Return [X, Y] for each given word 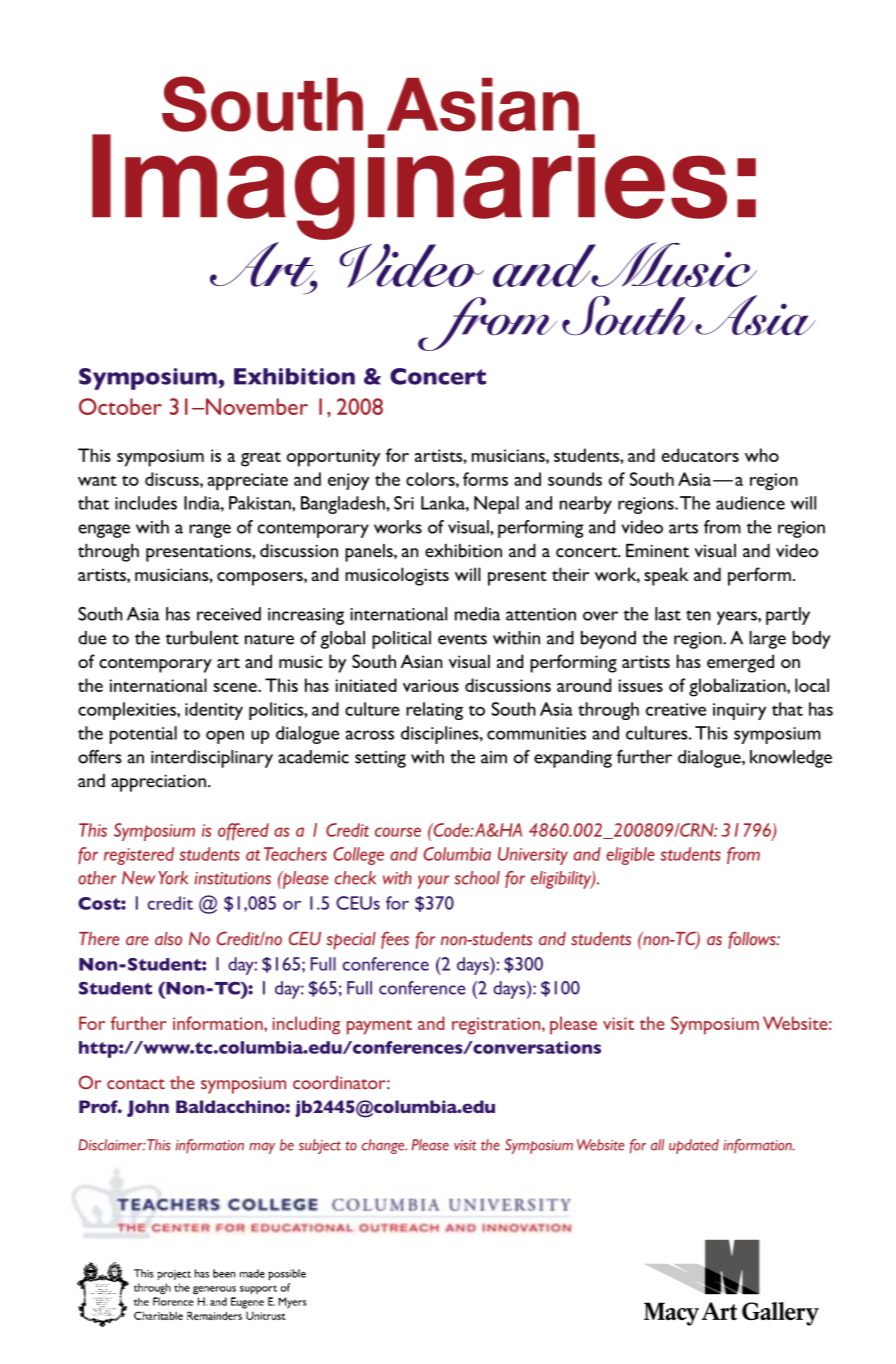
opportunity [333, 458]
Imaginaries [409, 187]
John [148, 1108]
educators [700, 455]
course [398, 832]
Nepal [496, 505]
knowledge [791, 759]
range [210, 531]
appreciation [158, 783]
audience [750, 503]
